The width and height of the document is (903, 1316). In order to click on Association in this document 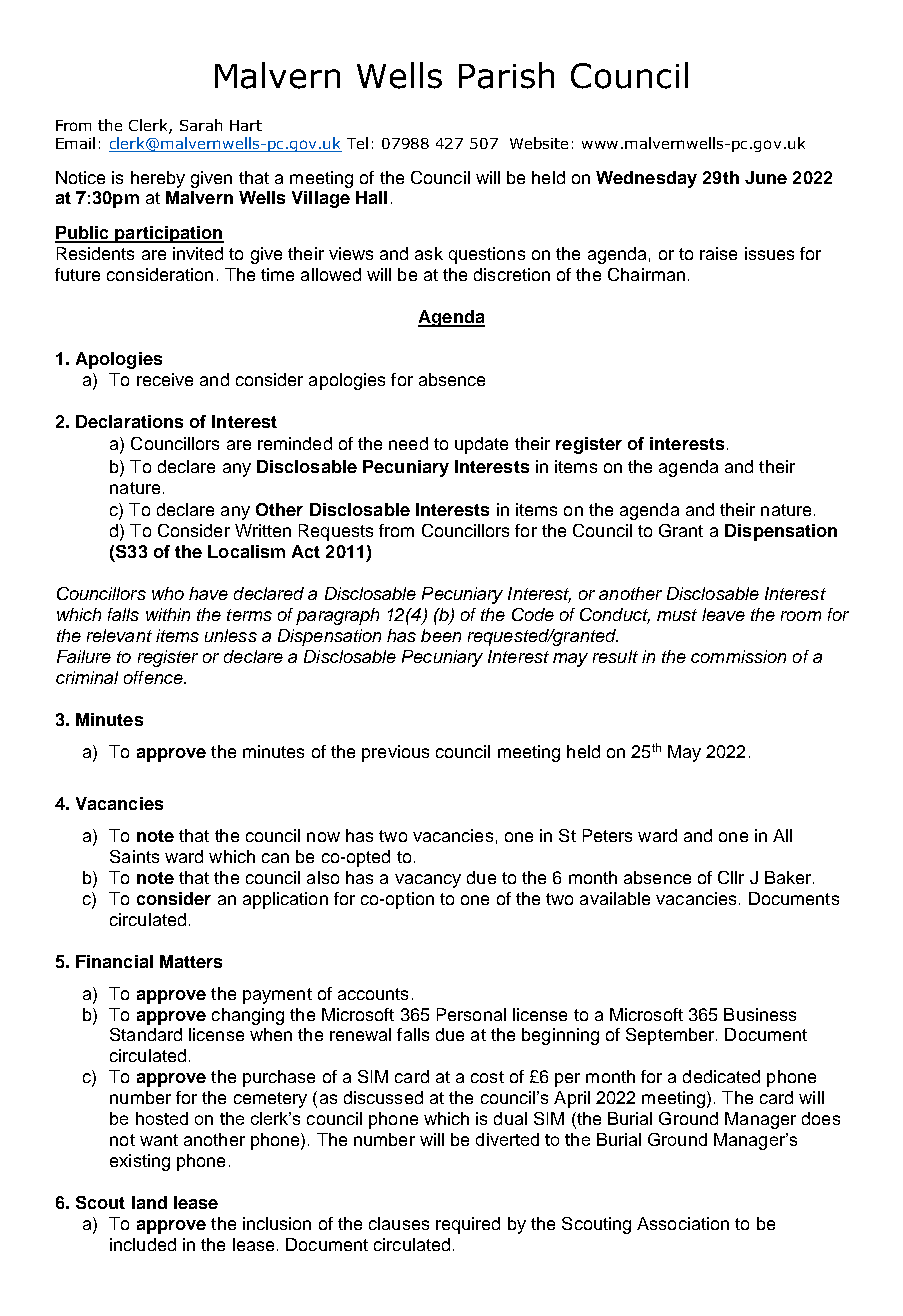, I will do `click(683, 1223)`.
